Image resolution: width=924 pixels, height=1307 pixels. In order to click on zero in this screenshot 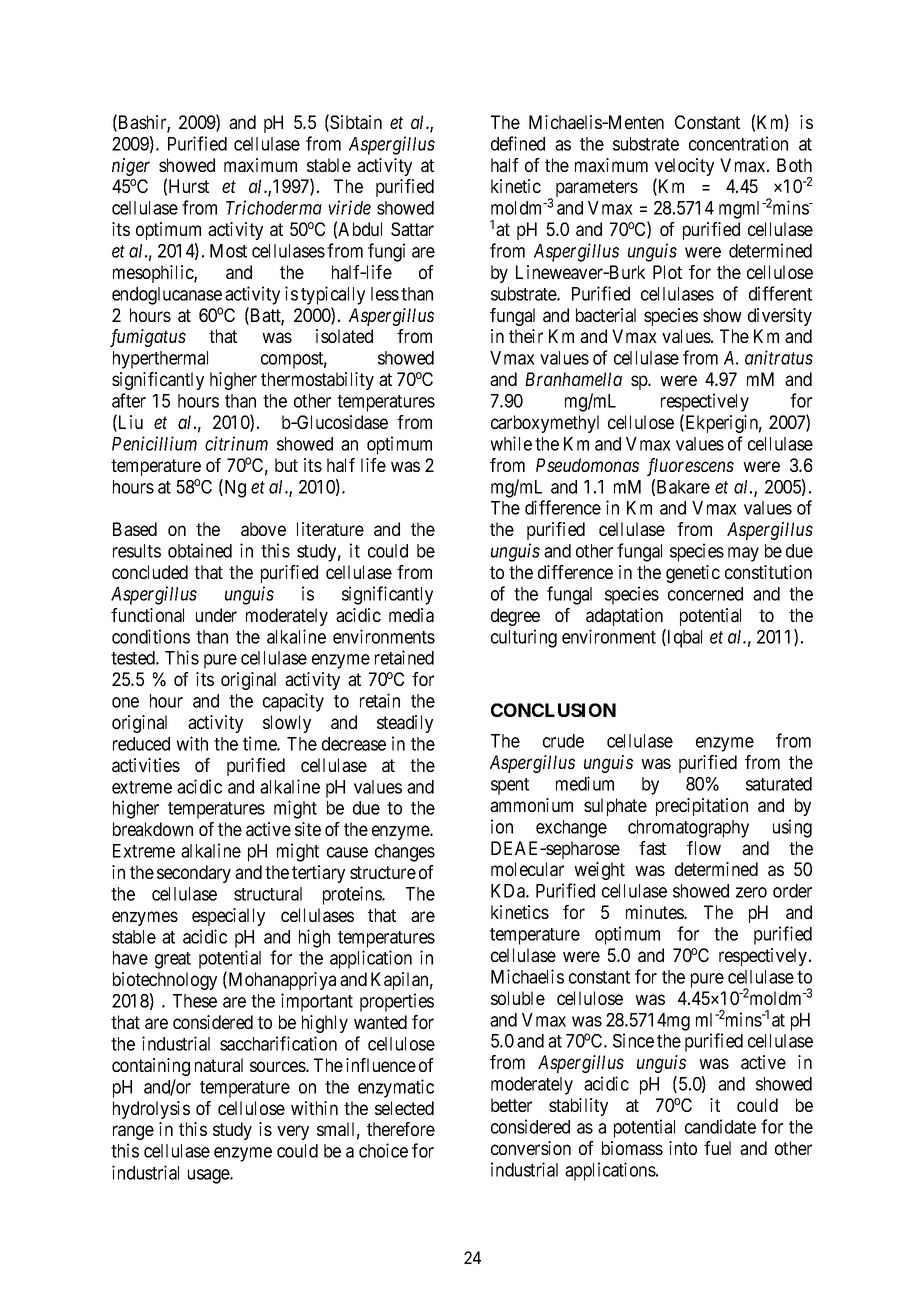, I will do `click(751, 892)`.
